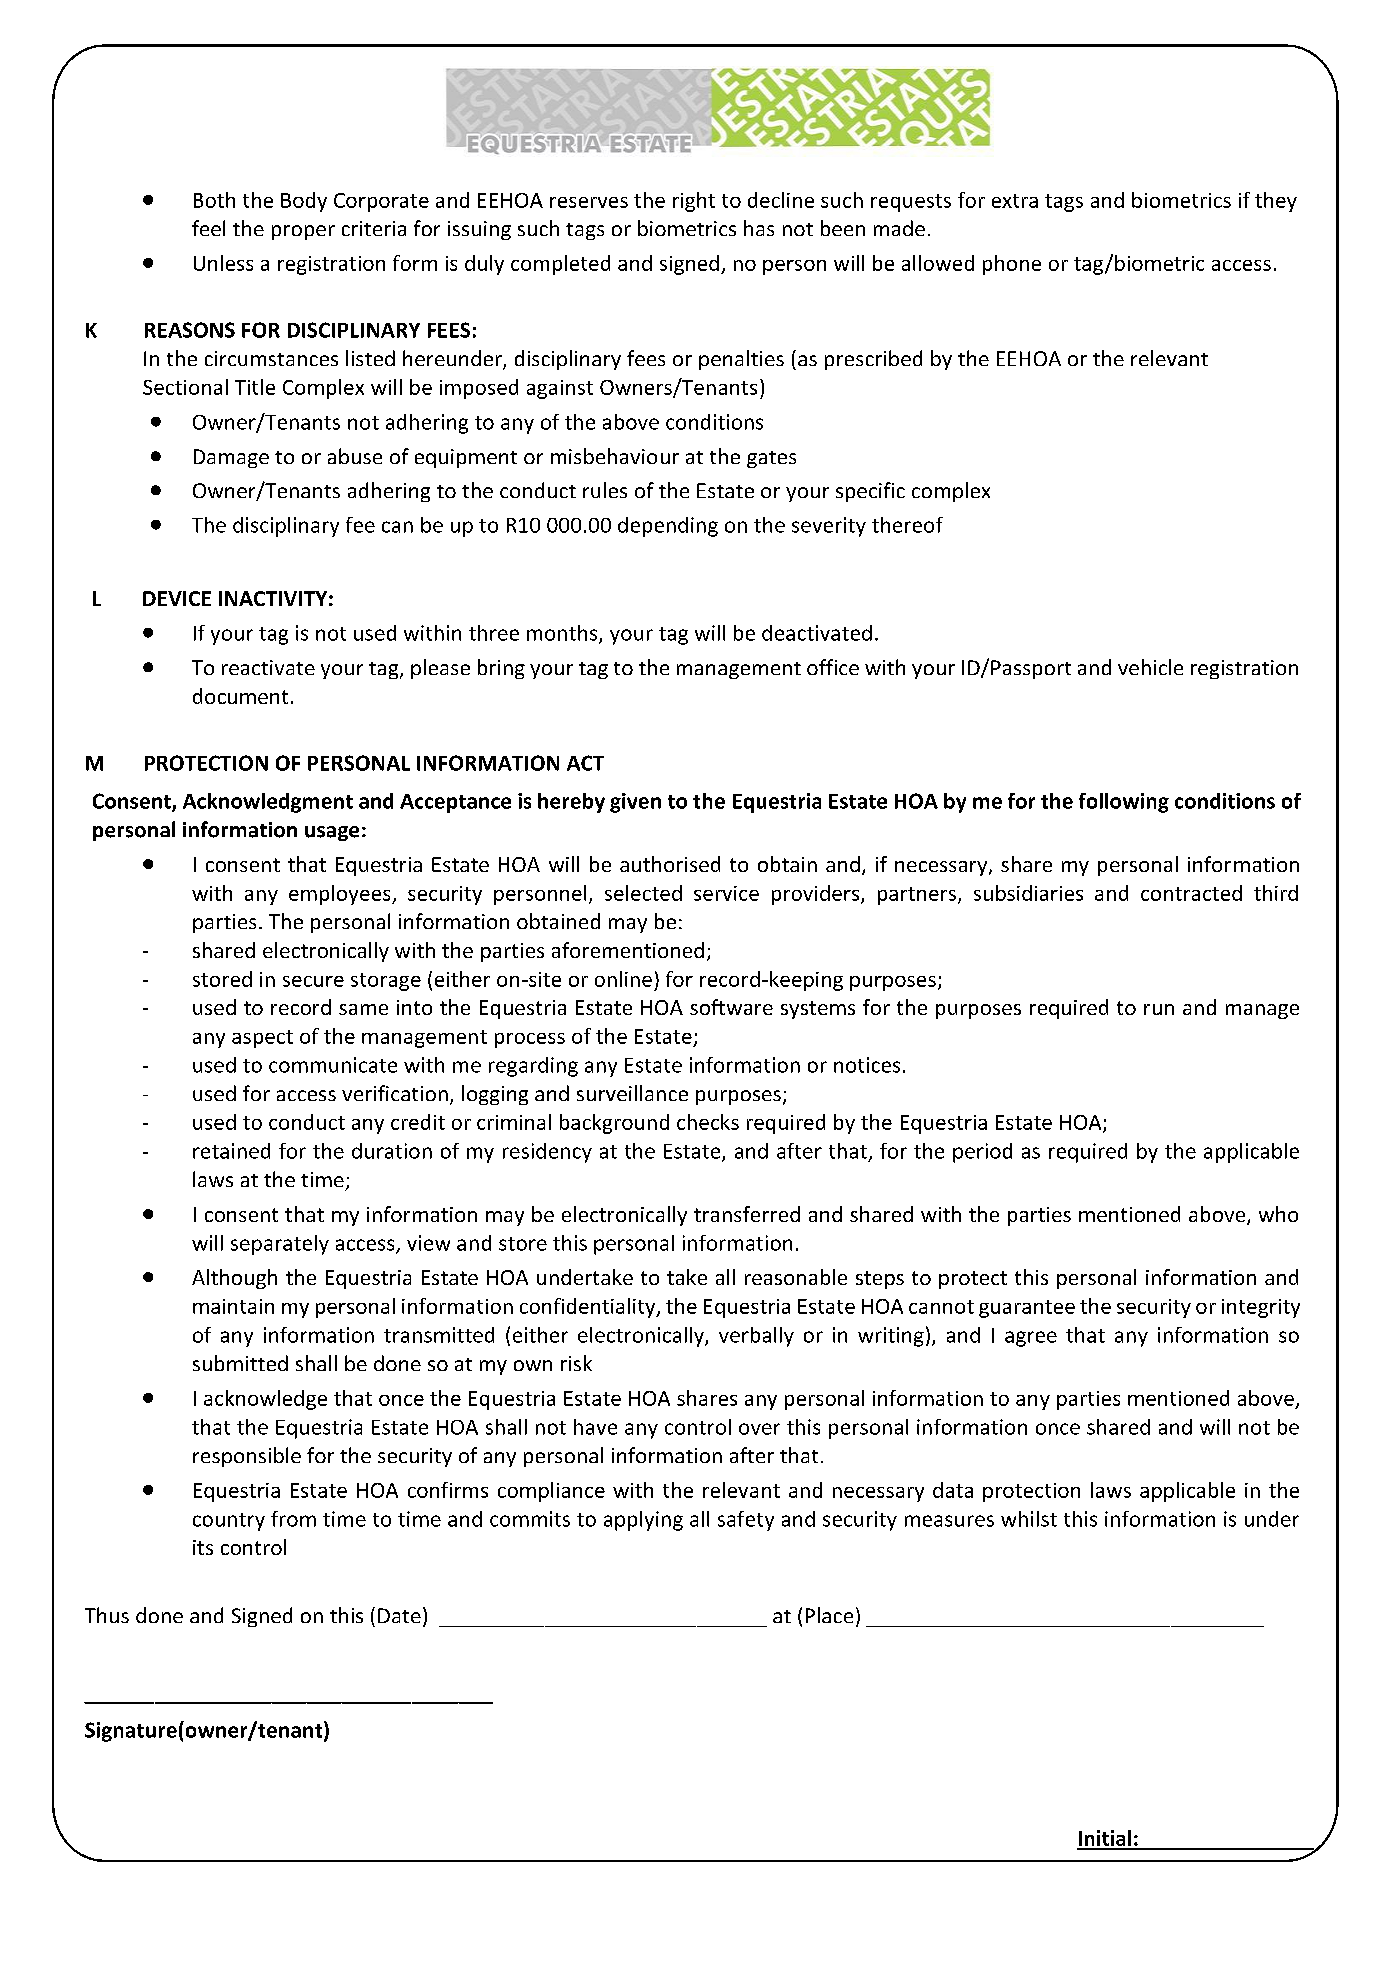  What do you see at coordinates (1027, 1309) in the page?
I see `guarantee` at bounding box center [1027, 1309].
